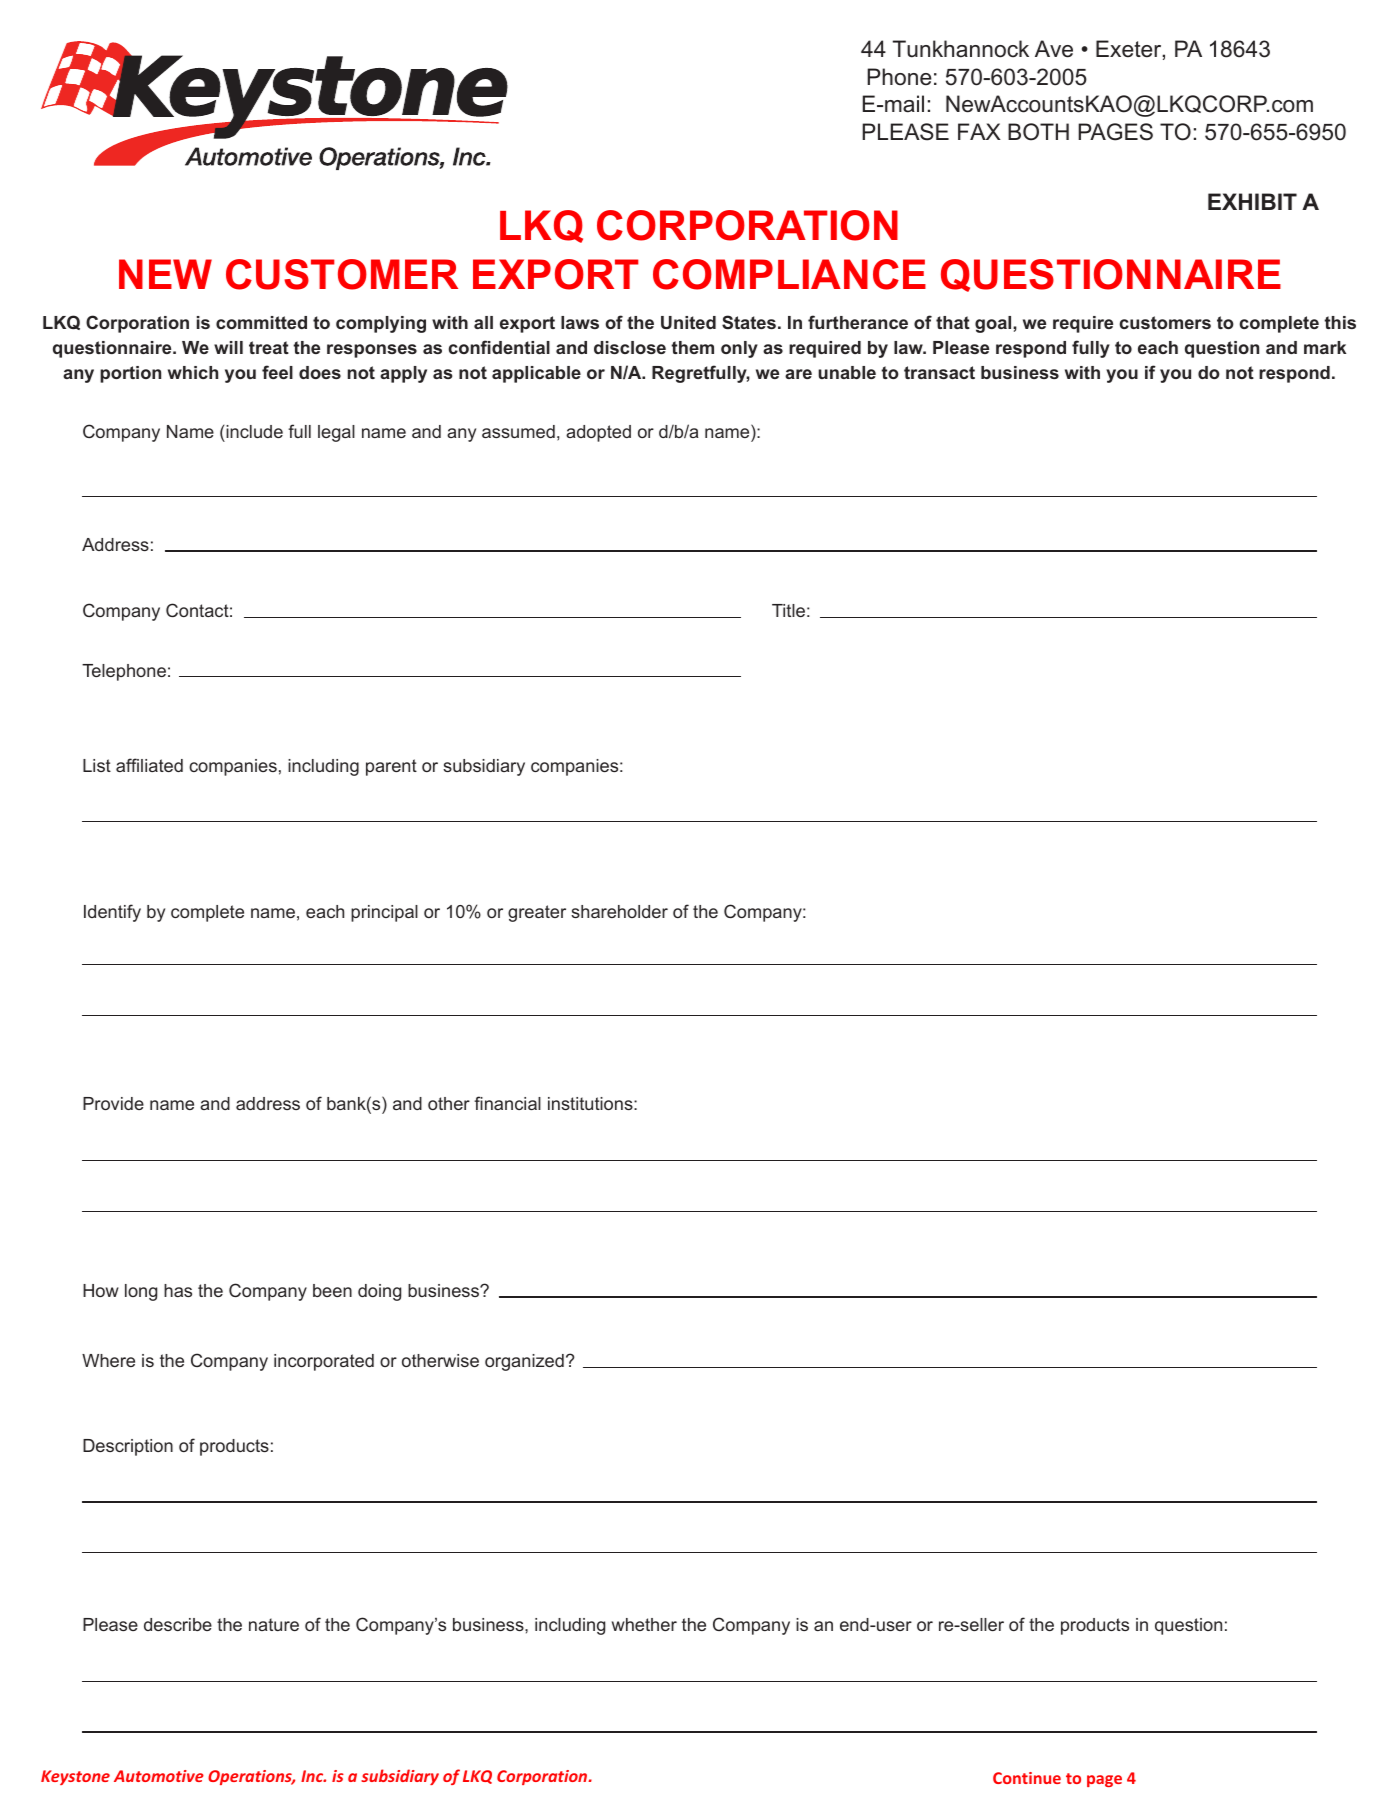  Describe the element at coordinates (644, 1624) in the screenshot. I see `whether` at that location.
